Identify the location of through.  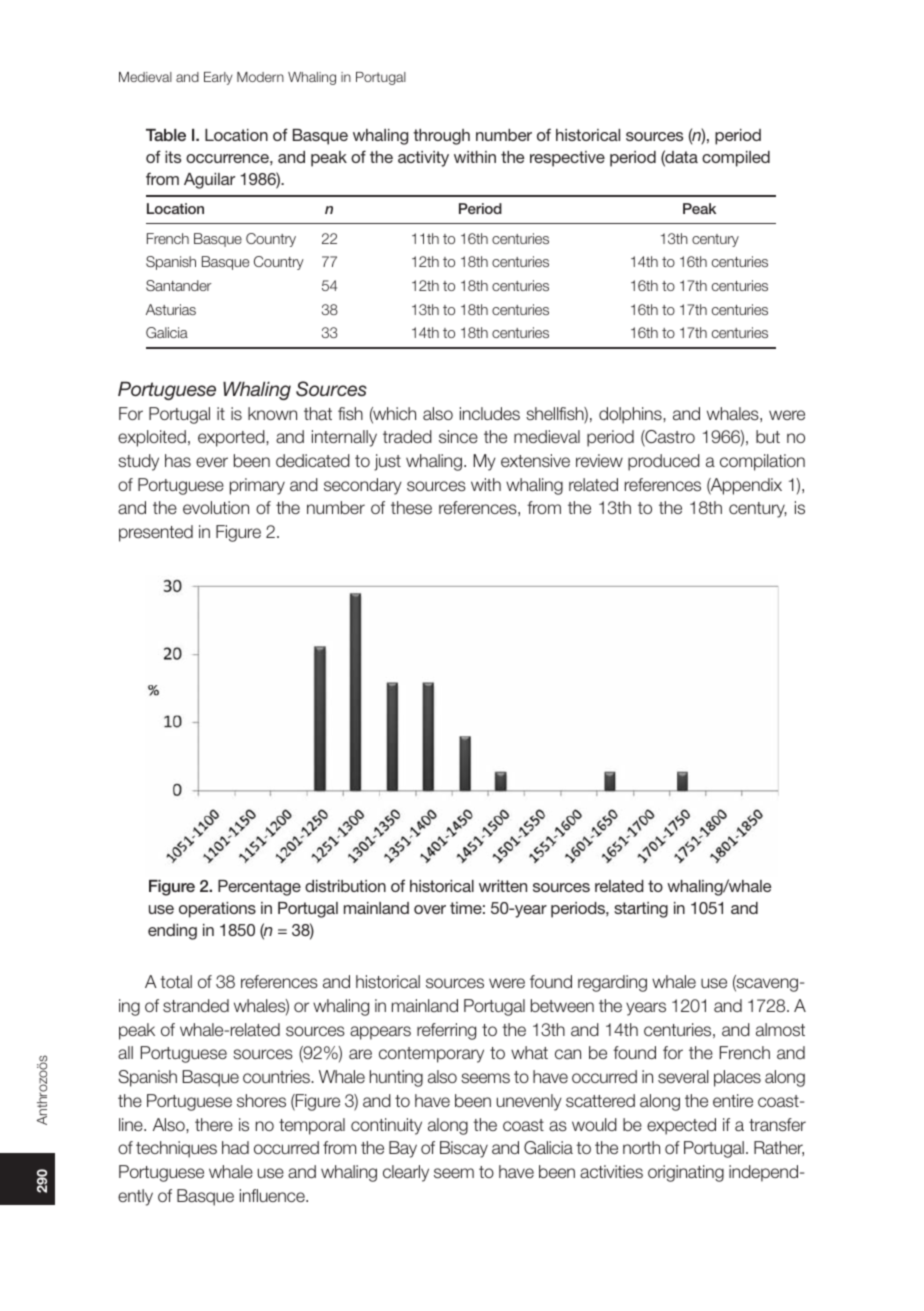
(441, 137).
